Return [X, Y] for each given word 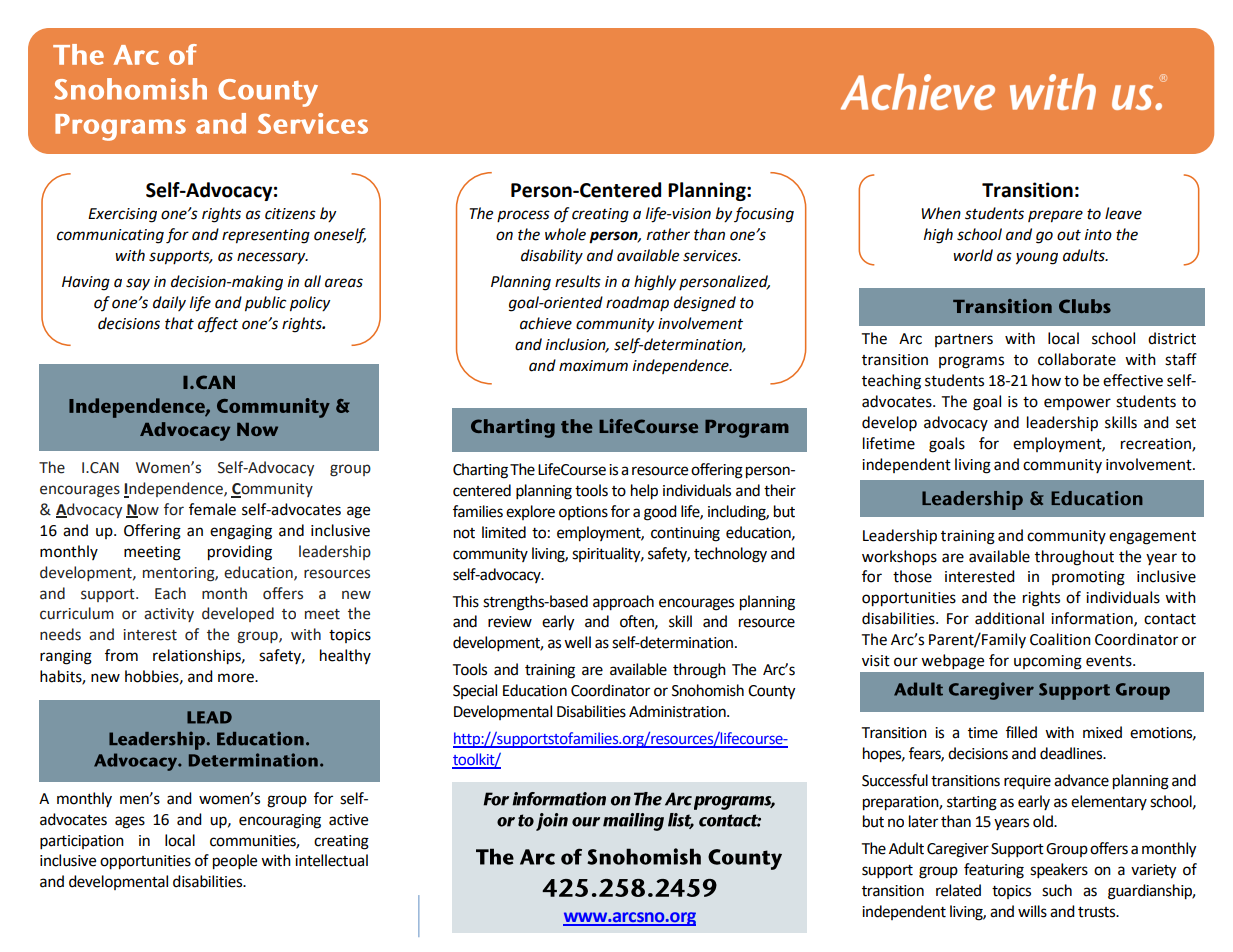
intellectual [331, 860]
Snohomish [708, 690]
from [121, 655]
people [235, 862]
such [1057, 890]
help [644, 492]
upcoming [1048, 662]
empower [1077, 404]
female [212, 509]
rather [668, 234]
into [1098, 235]
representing [266, 236]
